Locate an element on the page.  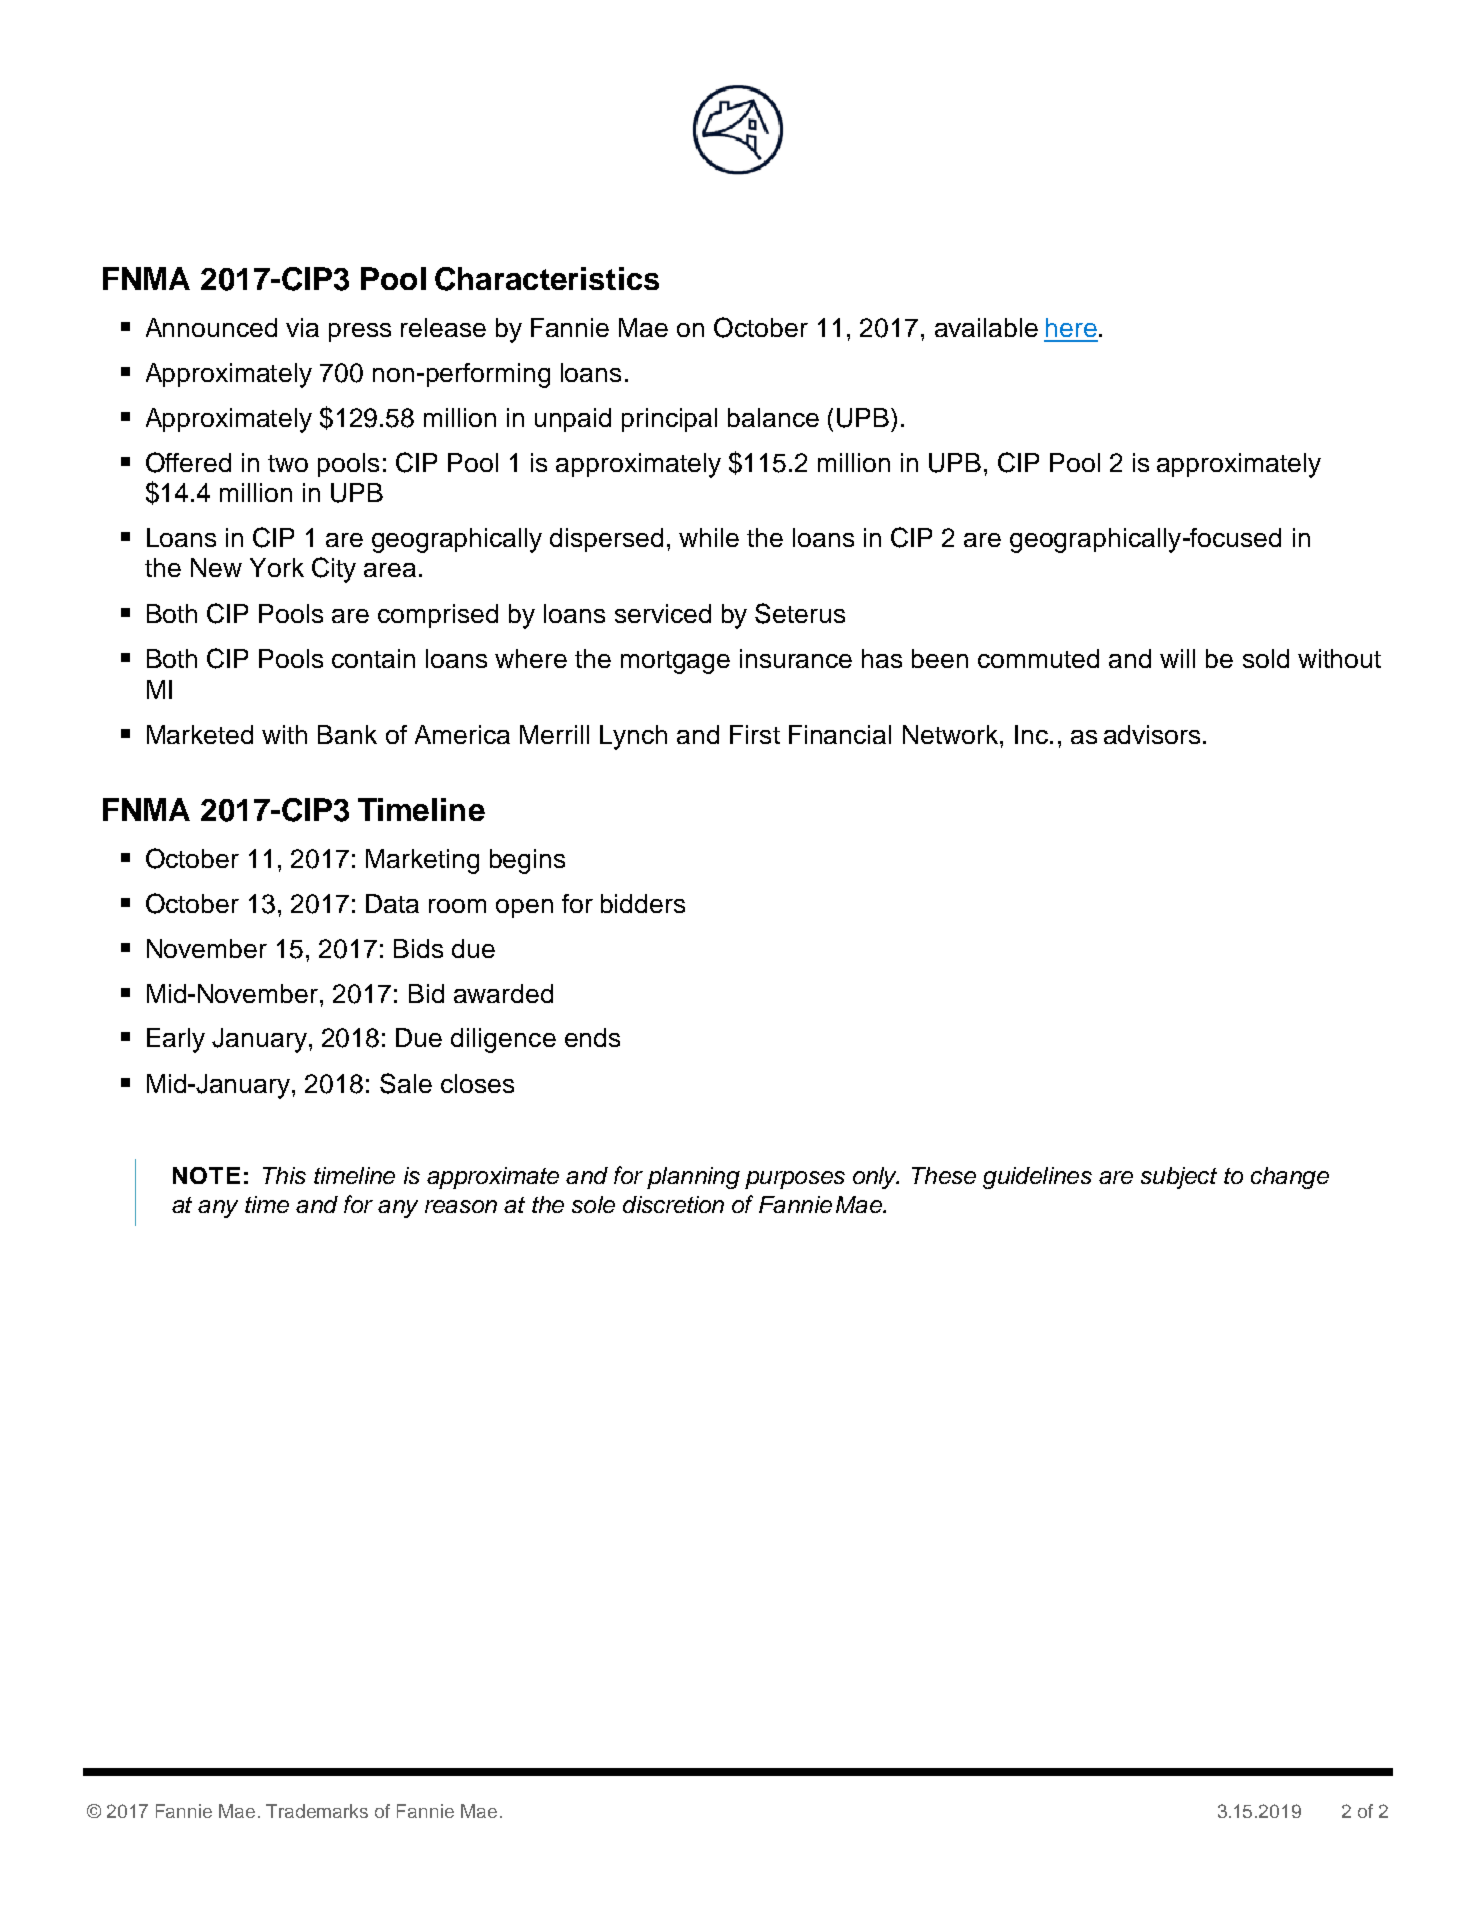
guidelines is located at coordinates (1037, 1178).
